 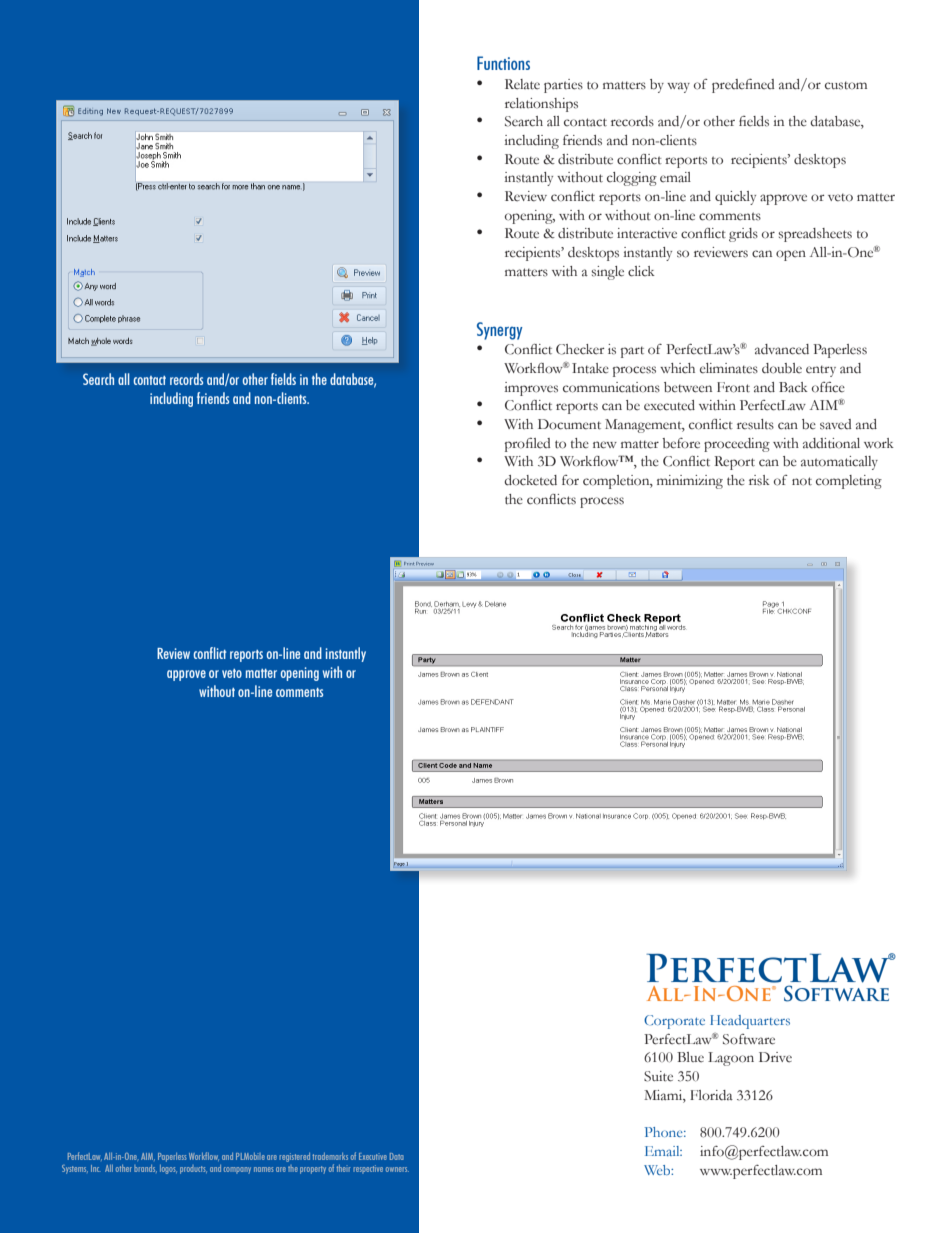 What do you see at coordinates (397, 1169) in the screenshot?
I see `owners` at bounding box center [397, 1169].
